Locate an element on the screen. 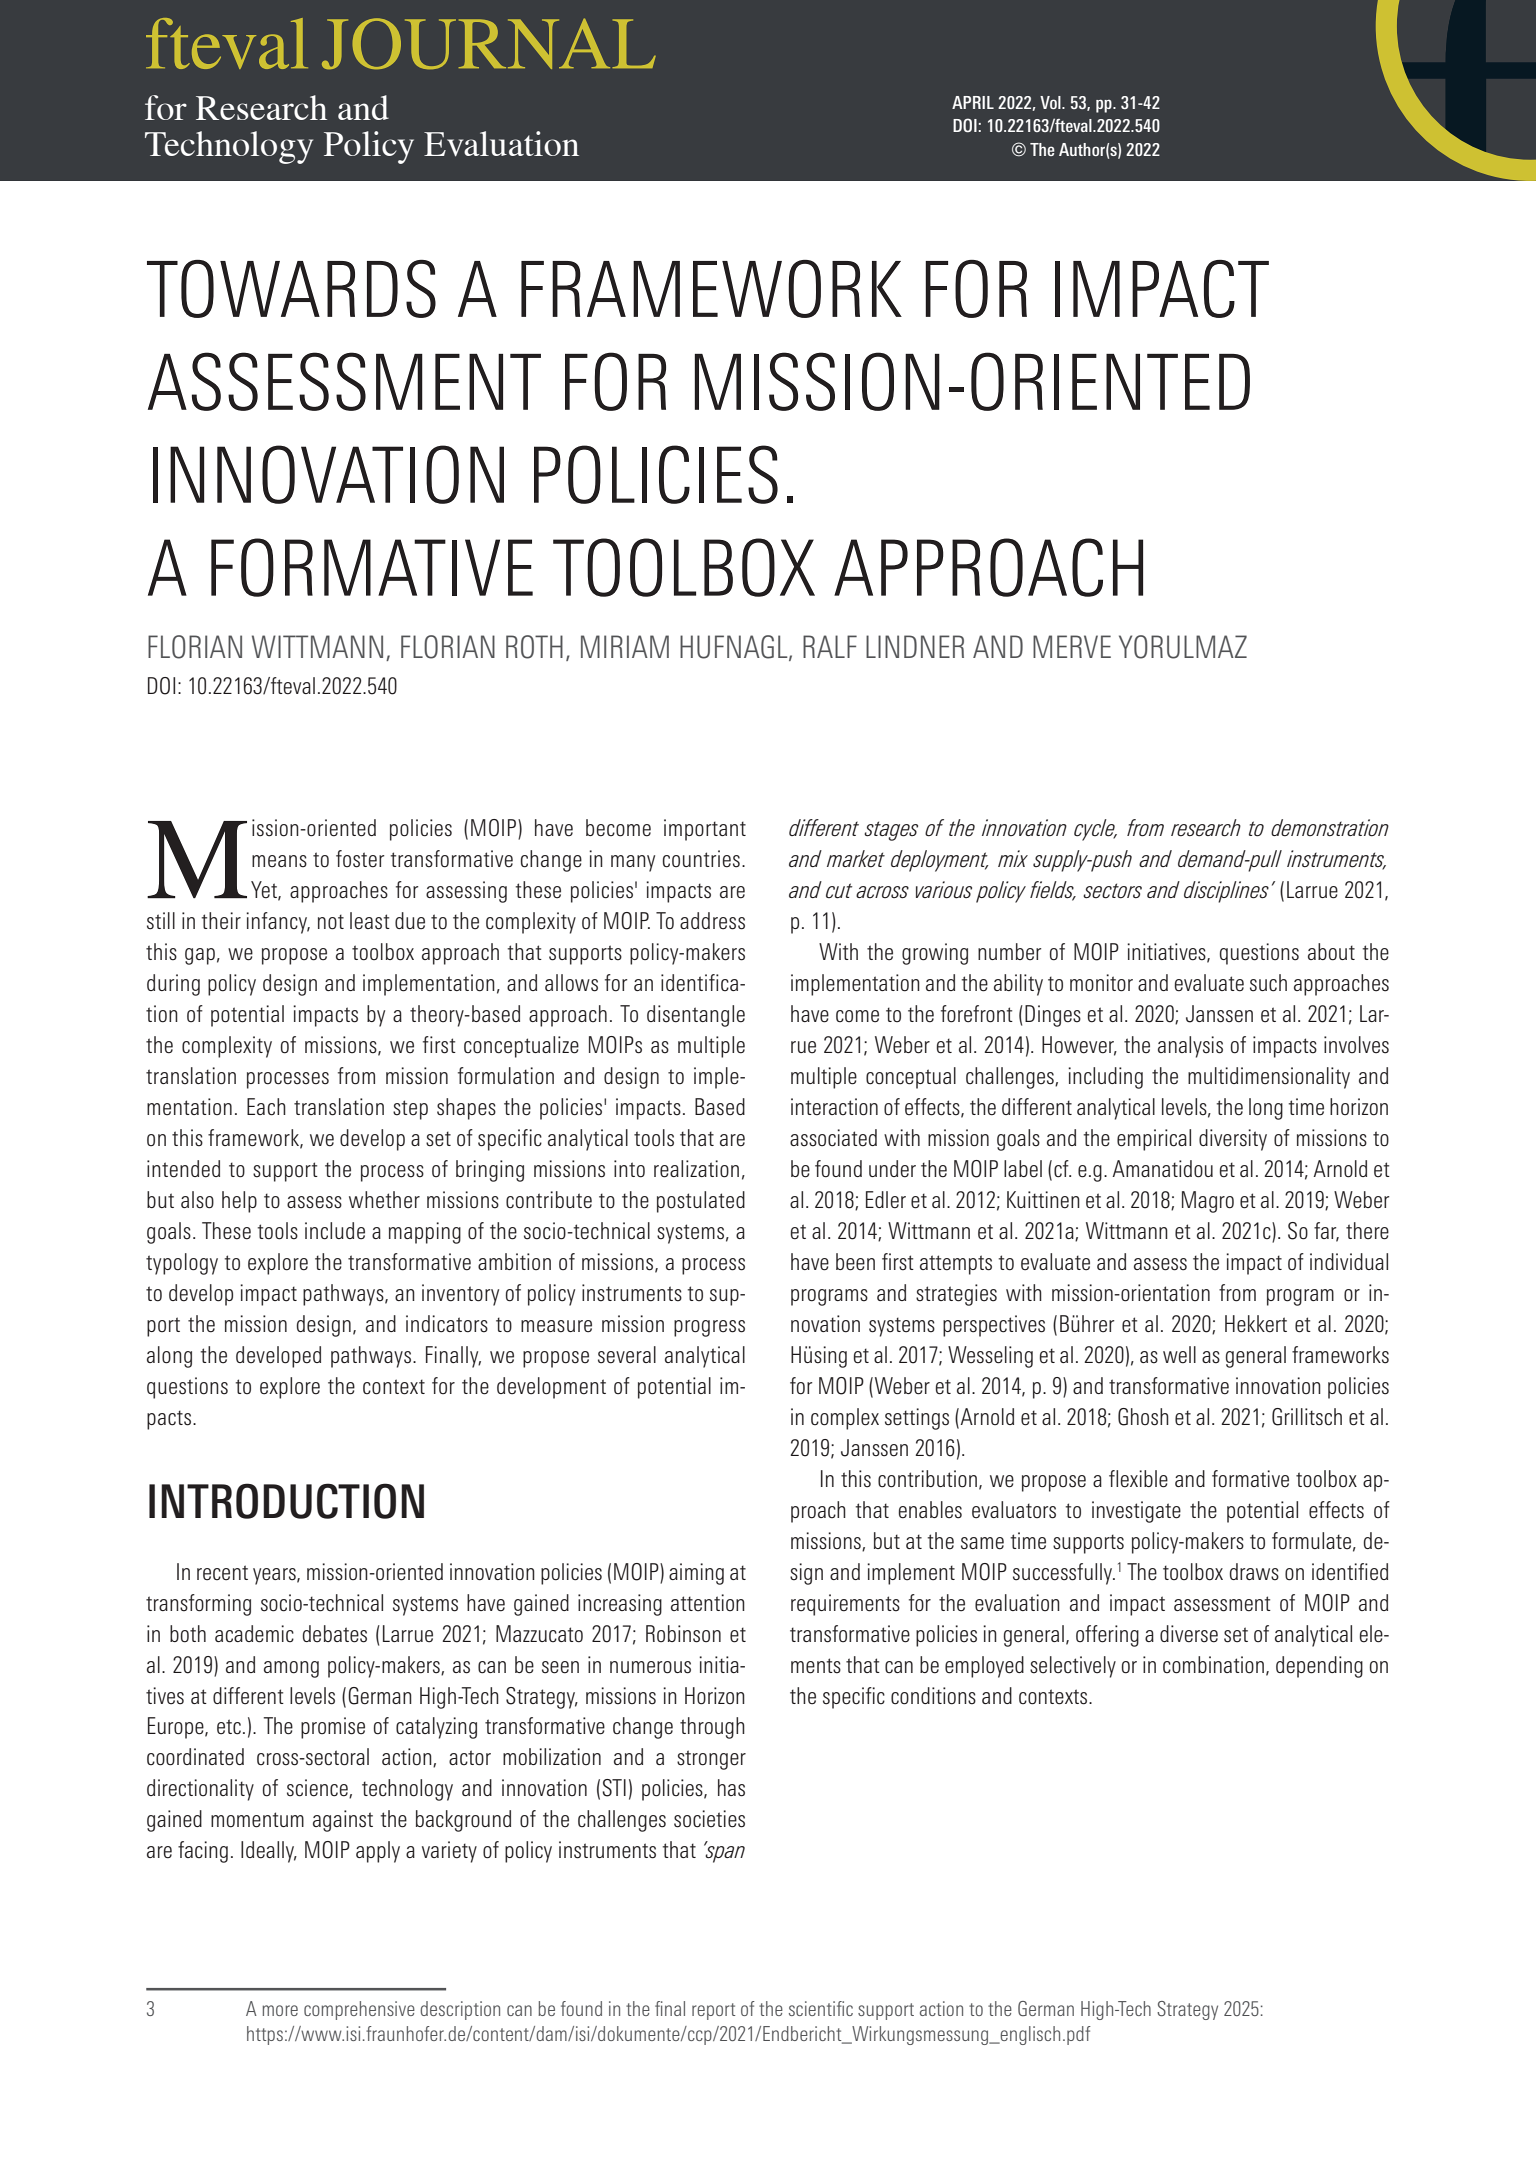  scientific is located at coordinates (821, 2008).
